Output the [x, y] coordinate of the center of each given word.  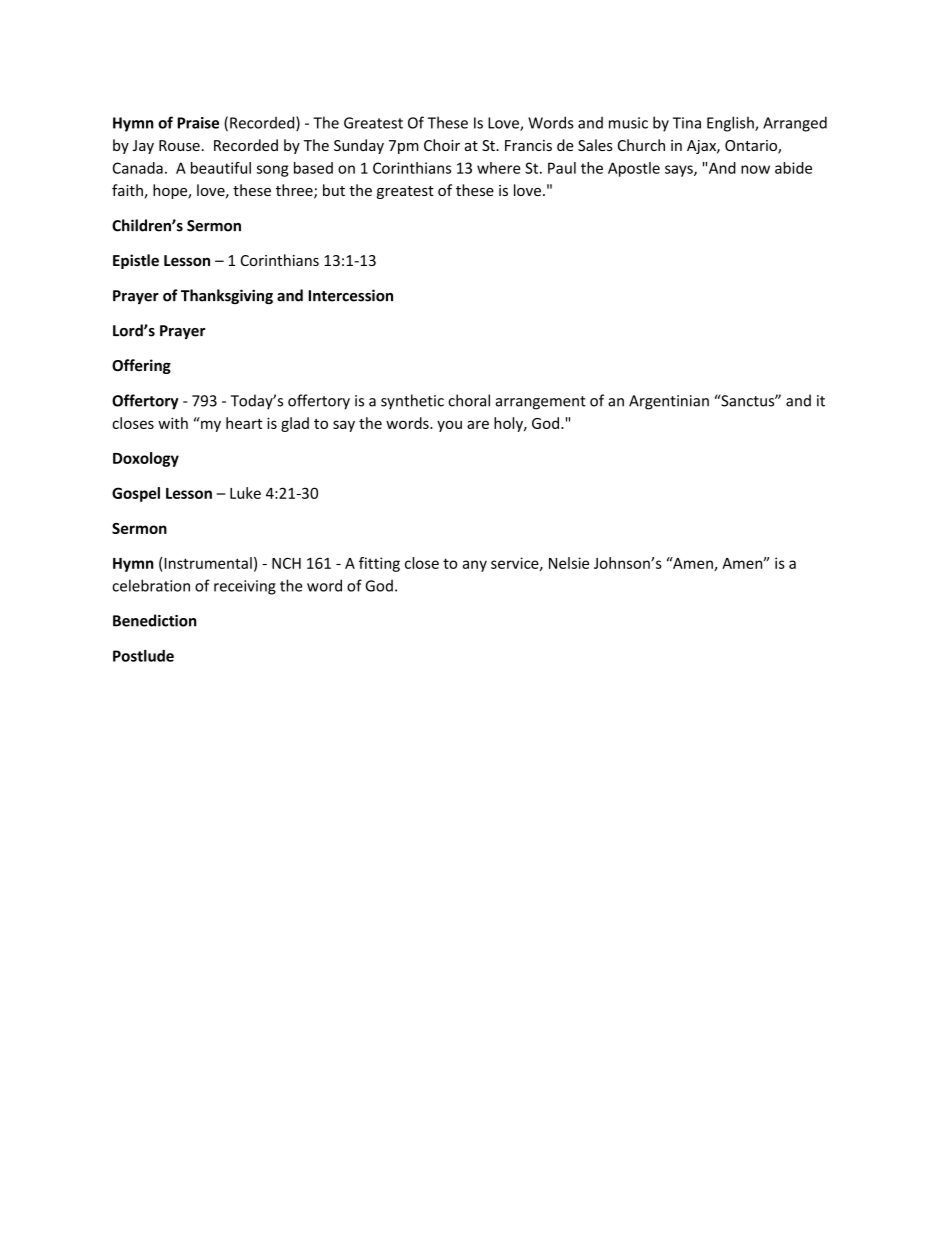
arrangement [541, 403]
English [731, 124]
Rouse [179, 145]
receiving [245, 587]
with [173, 423]
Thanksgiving [227, 296]
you [449, 426]
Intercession [350, 295]
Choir [442, 145]
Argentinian [669, 402]
